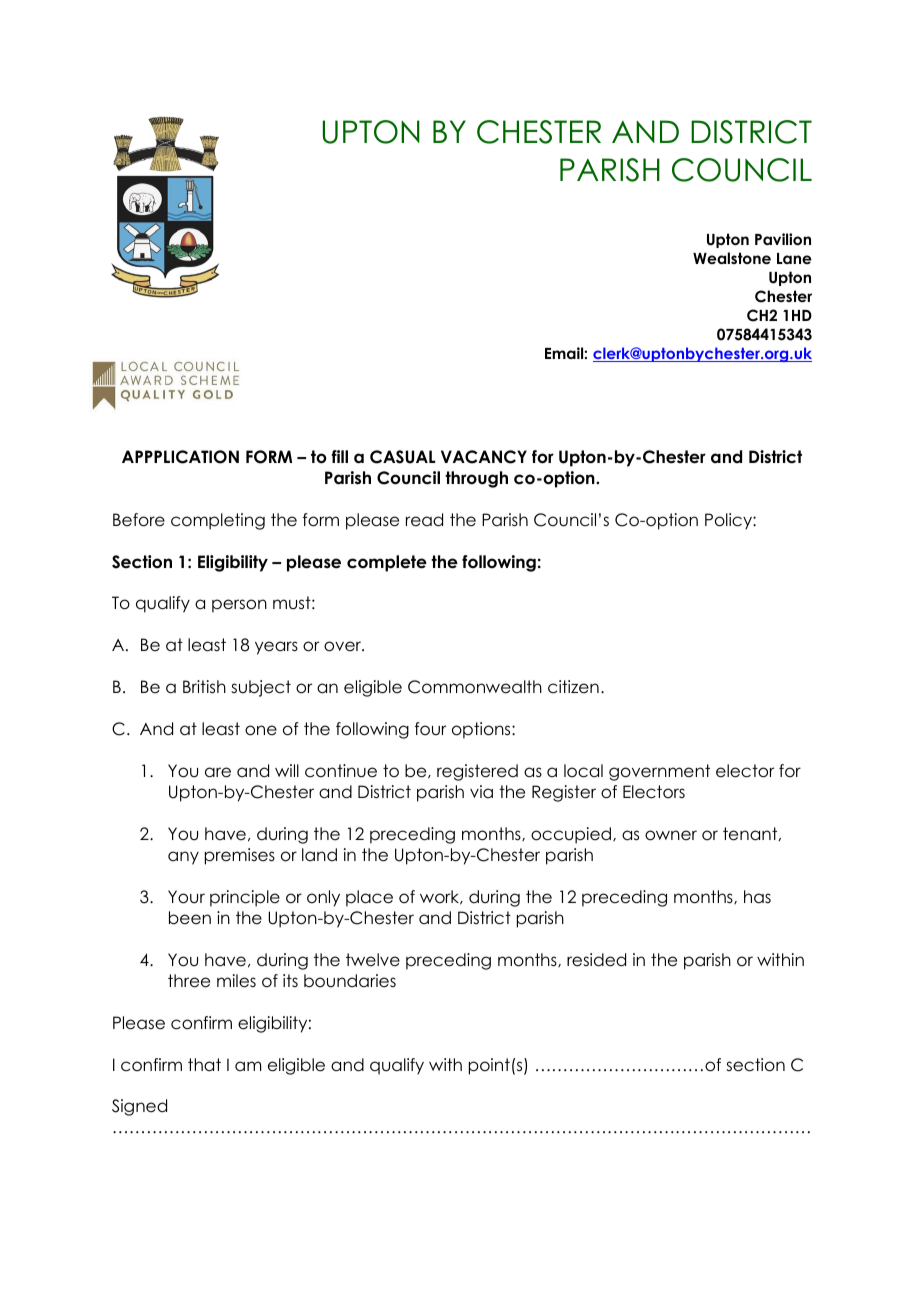 This page has height=1308, width=924. Describe the element at coordinates (340, 456) in the page. I see `fill` at that location.
